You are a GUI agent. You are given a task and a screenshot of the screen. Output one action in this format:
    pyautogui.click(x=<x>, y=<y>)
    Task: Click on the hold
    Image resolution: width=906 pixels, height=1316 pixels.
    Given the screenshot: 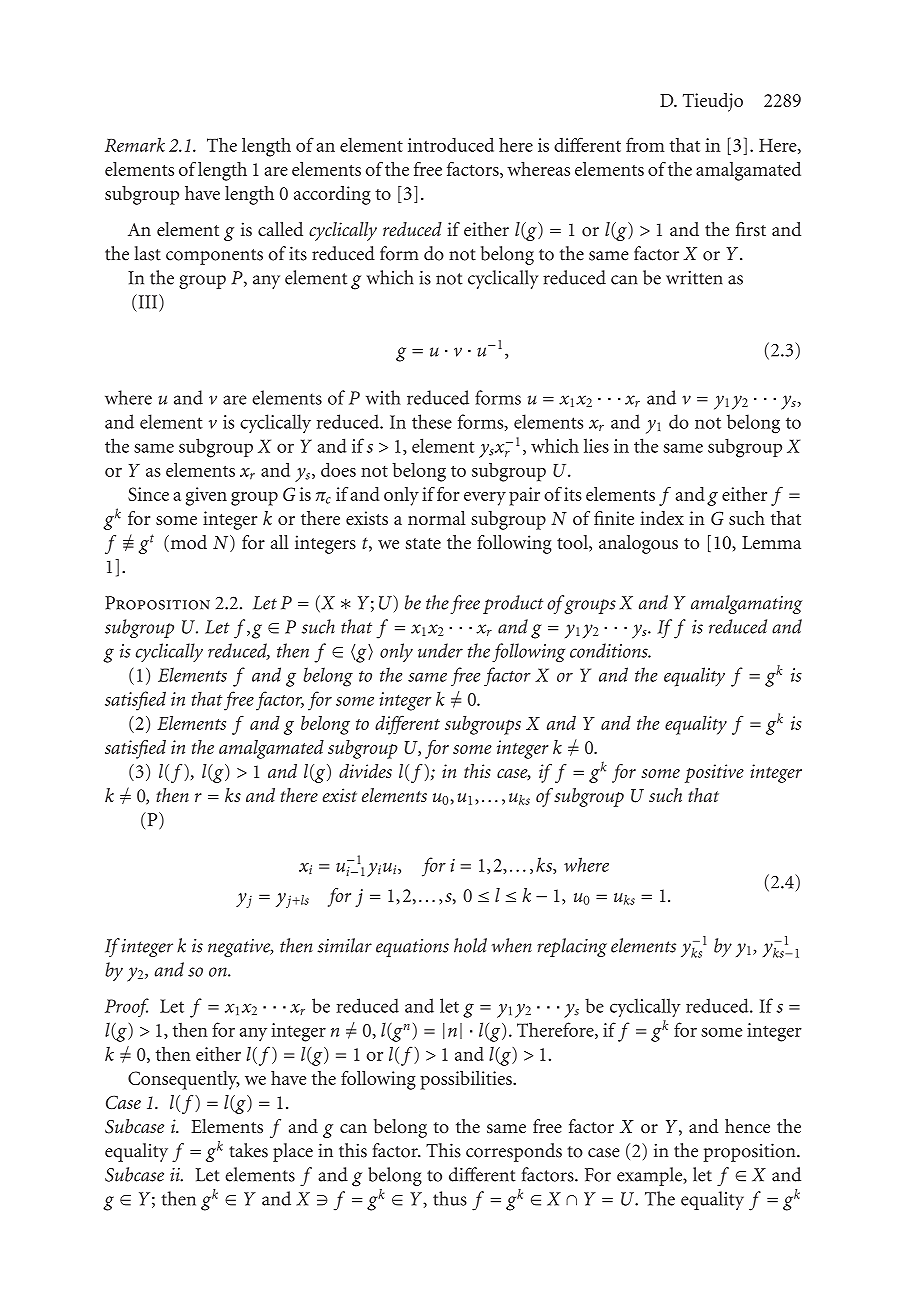 What is the action you would take?
    pyautogui.click(x=470, y=945)
